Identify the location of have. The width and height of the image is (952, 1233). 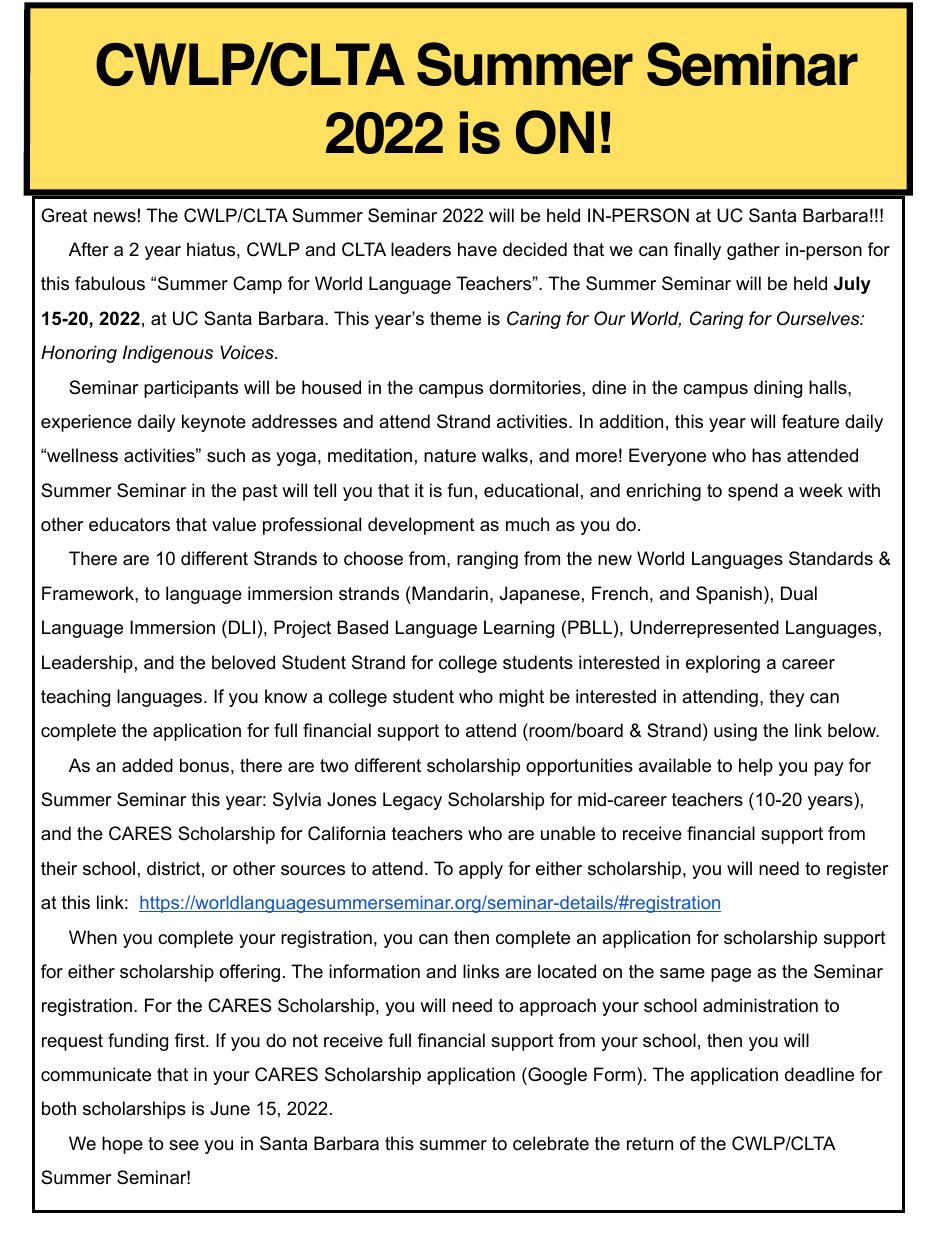
(477, 249).
